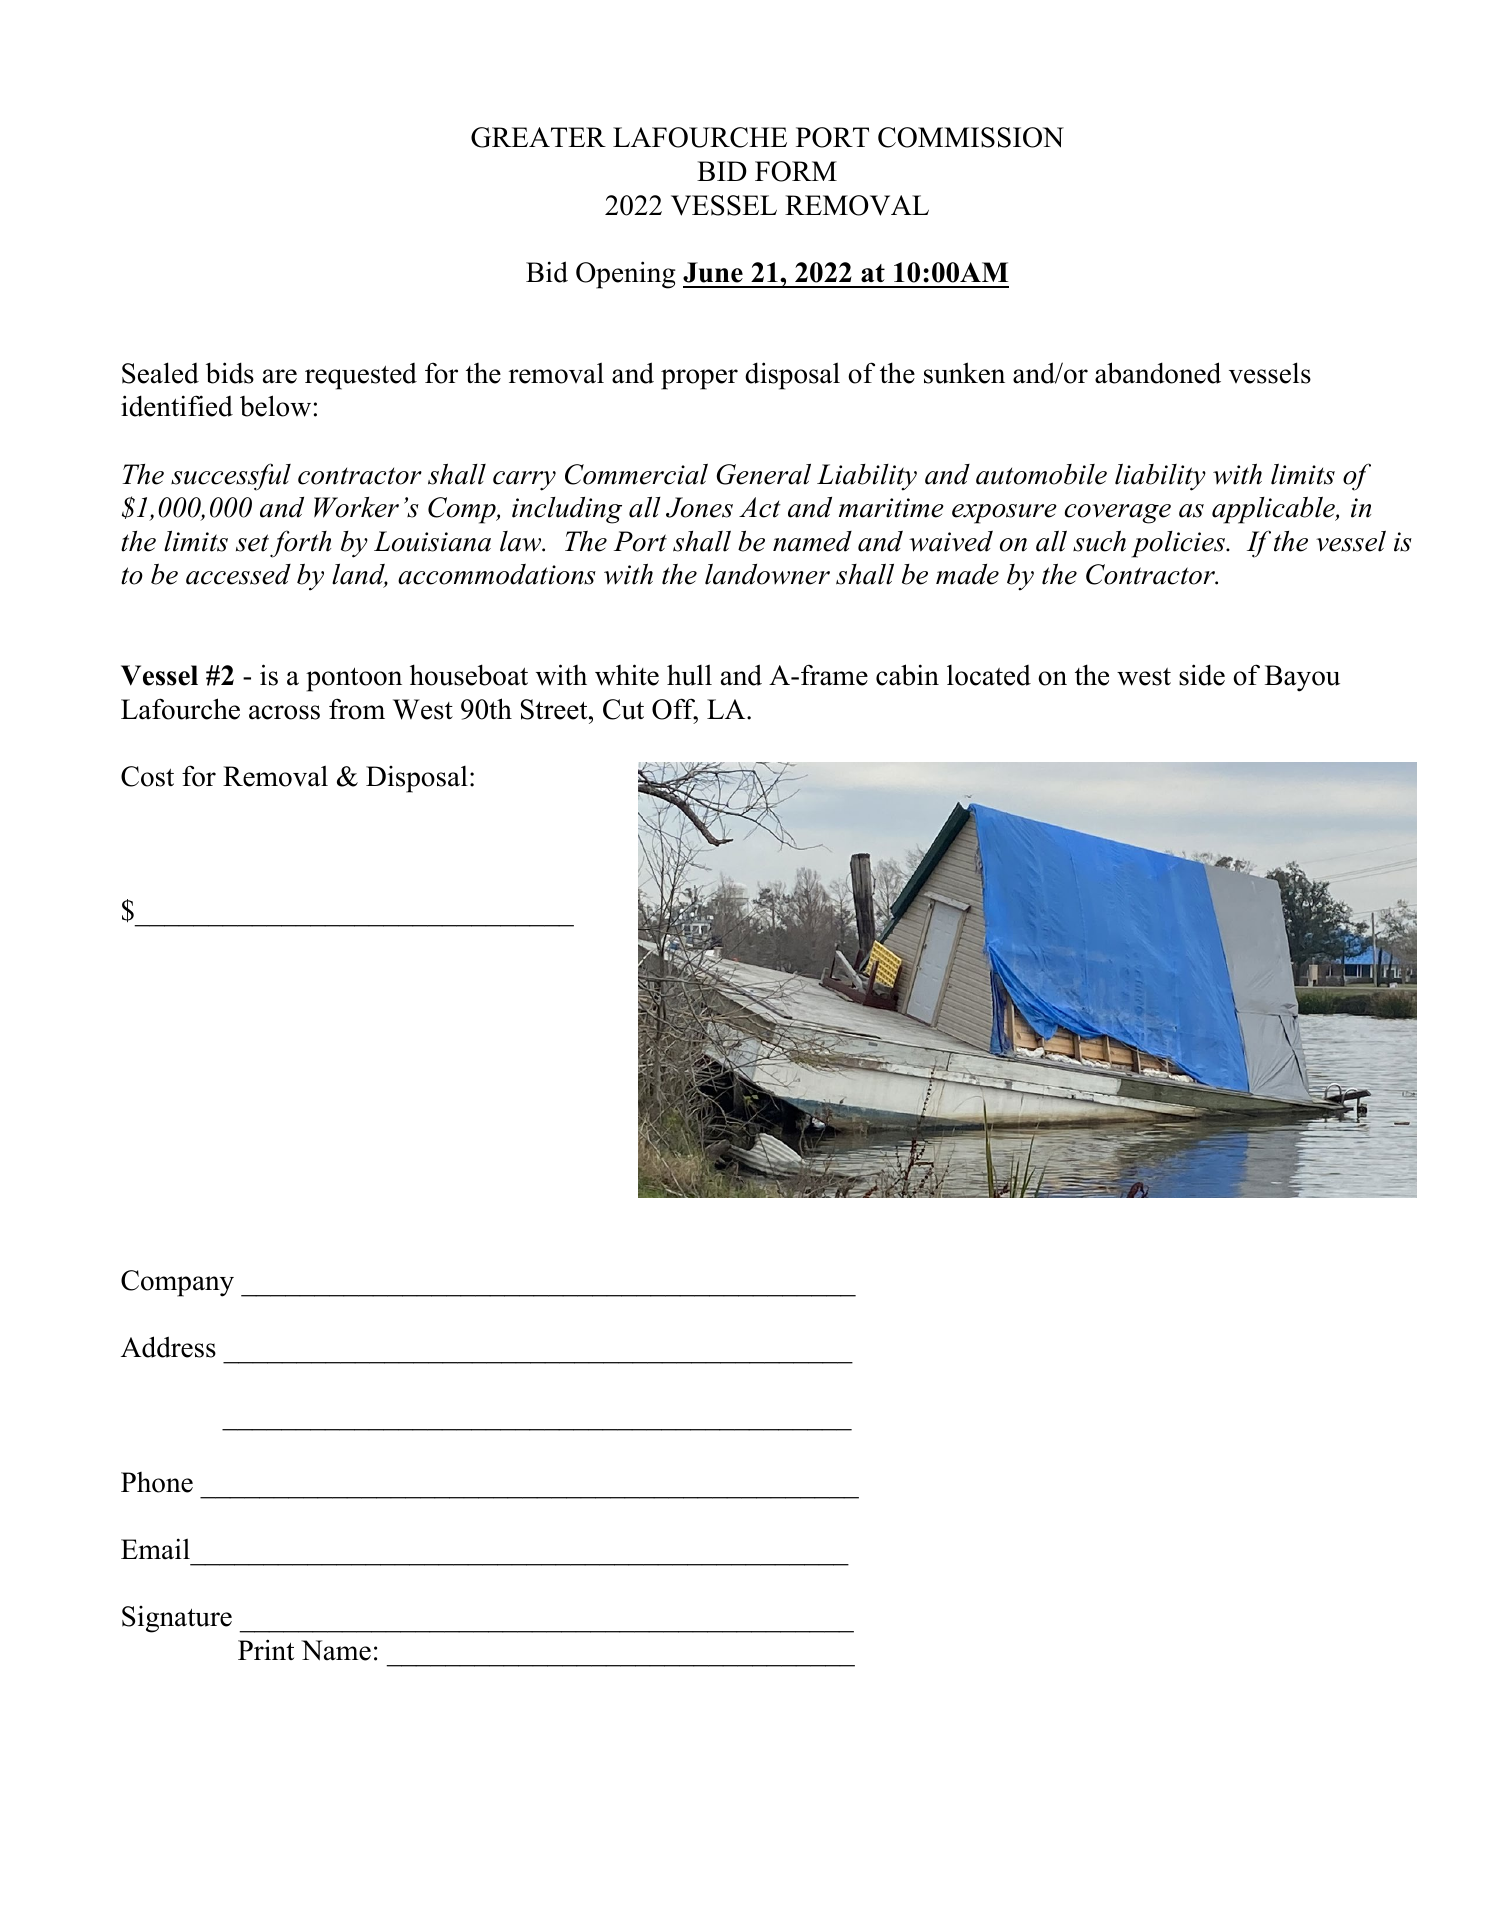 This image has width=1491, height=1929. What do you see at coordinates (147, 776) in the image?
I see `Cost` at bounding box center [147, 776].
